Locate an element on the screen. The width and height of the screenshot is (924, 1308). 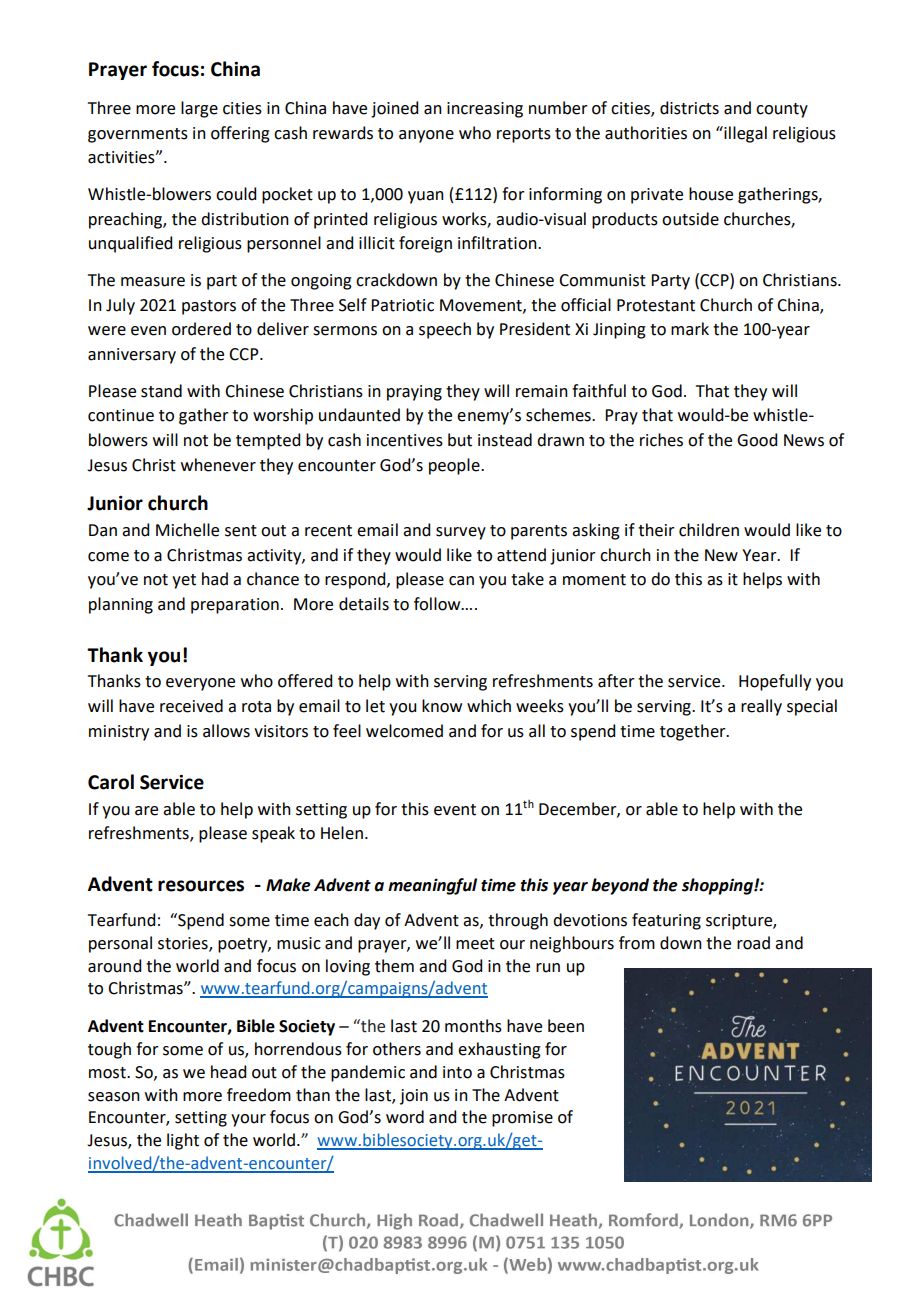
featuring is located at coordinates (666, 921).
